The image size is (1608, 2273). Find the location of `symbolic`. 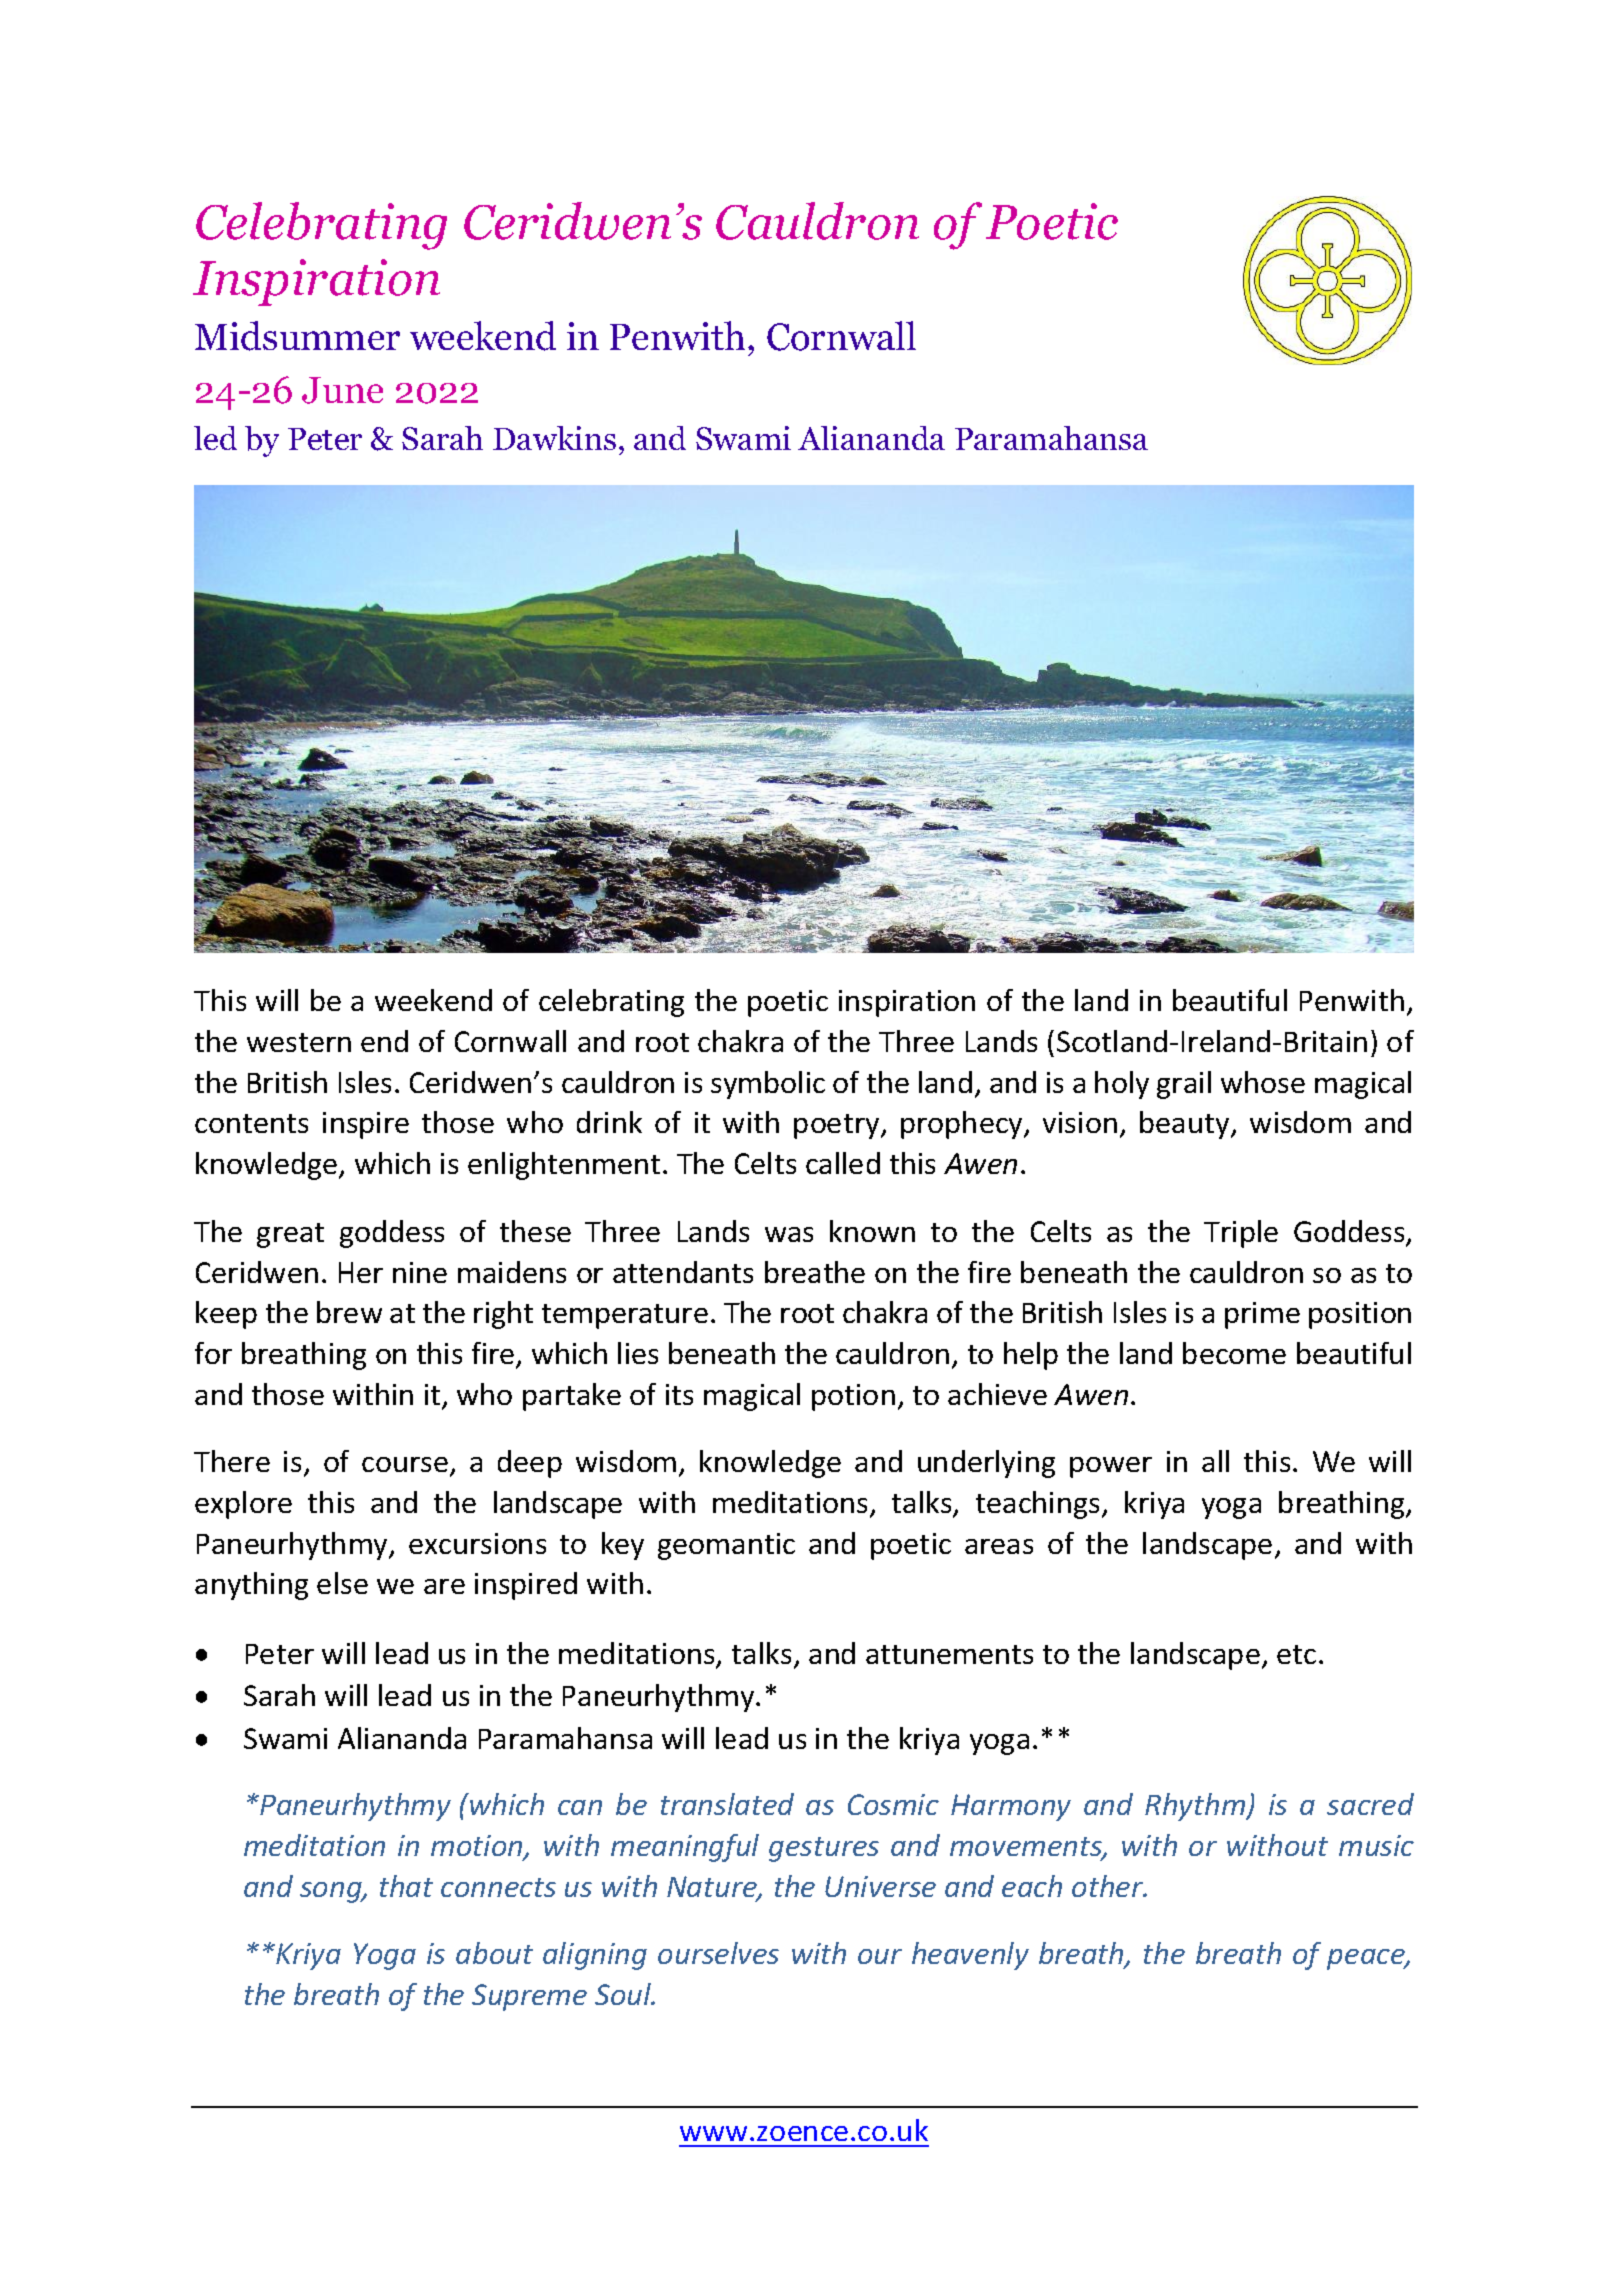

symbolic is located at coordinates (768, 1085).
